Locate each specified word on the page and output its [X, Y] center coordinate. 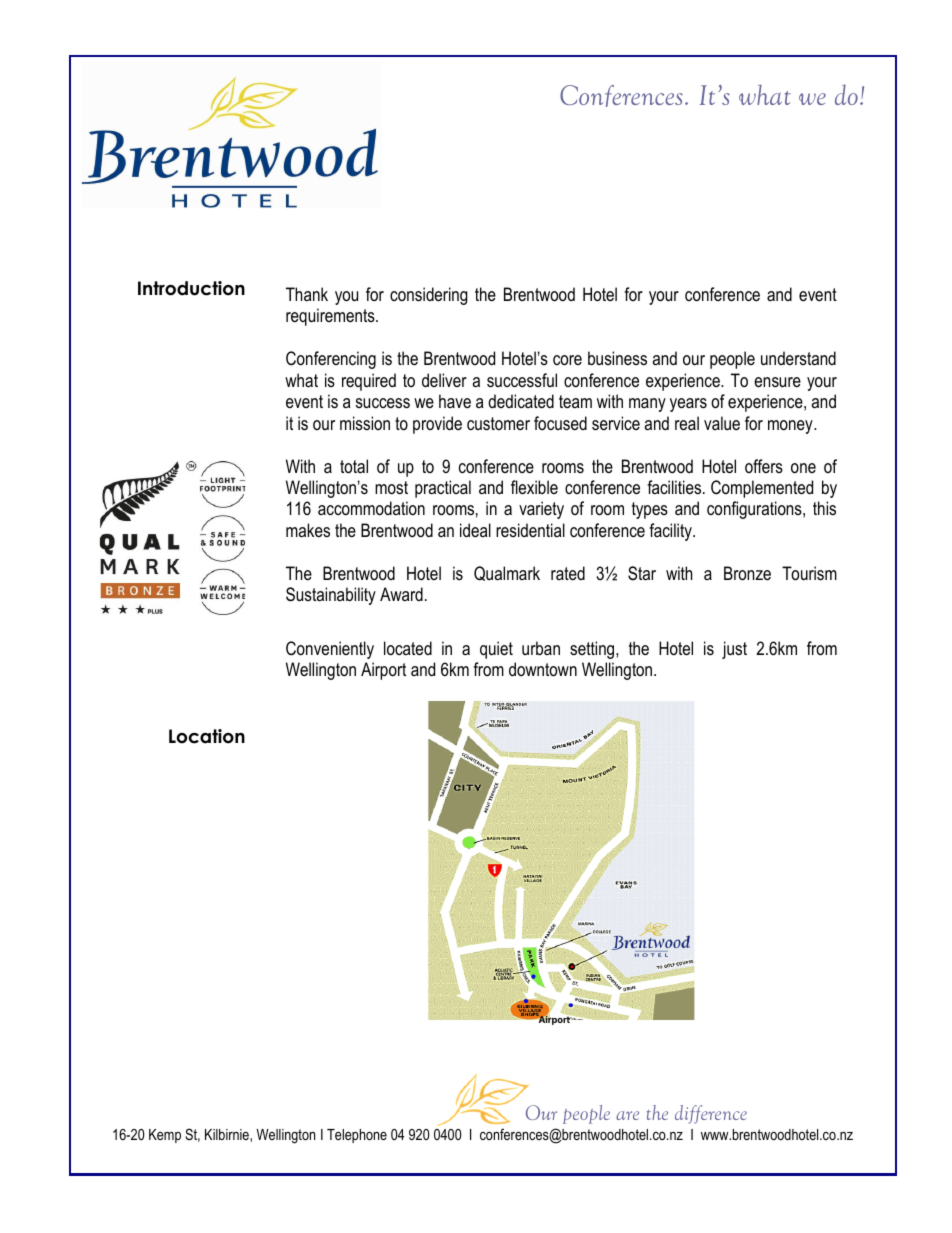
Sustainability [331, 596]
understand [798, 358]
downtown [543, 669]
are [627, 1115]
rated [568, 573]
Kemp [165, 1136]
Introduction [191, 288]
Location [207, 736]
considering [429, 296]
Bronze [747, 573]
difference [711, 1114]
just [734, 650]
